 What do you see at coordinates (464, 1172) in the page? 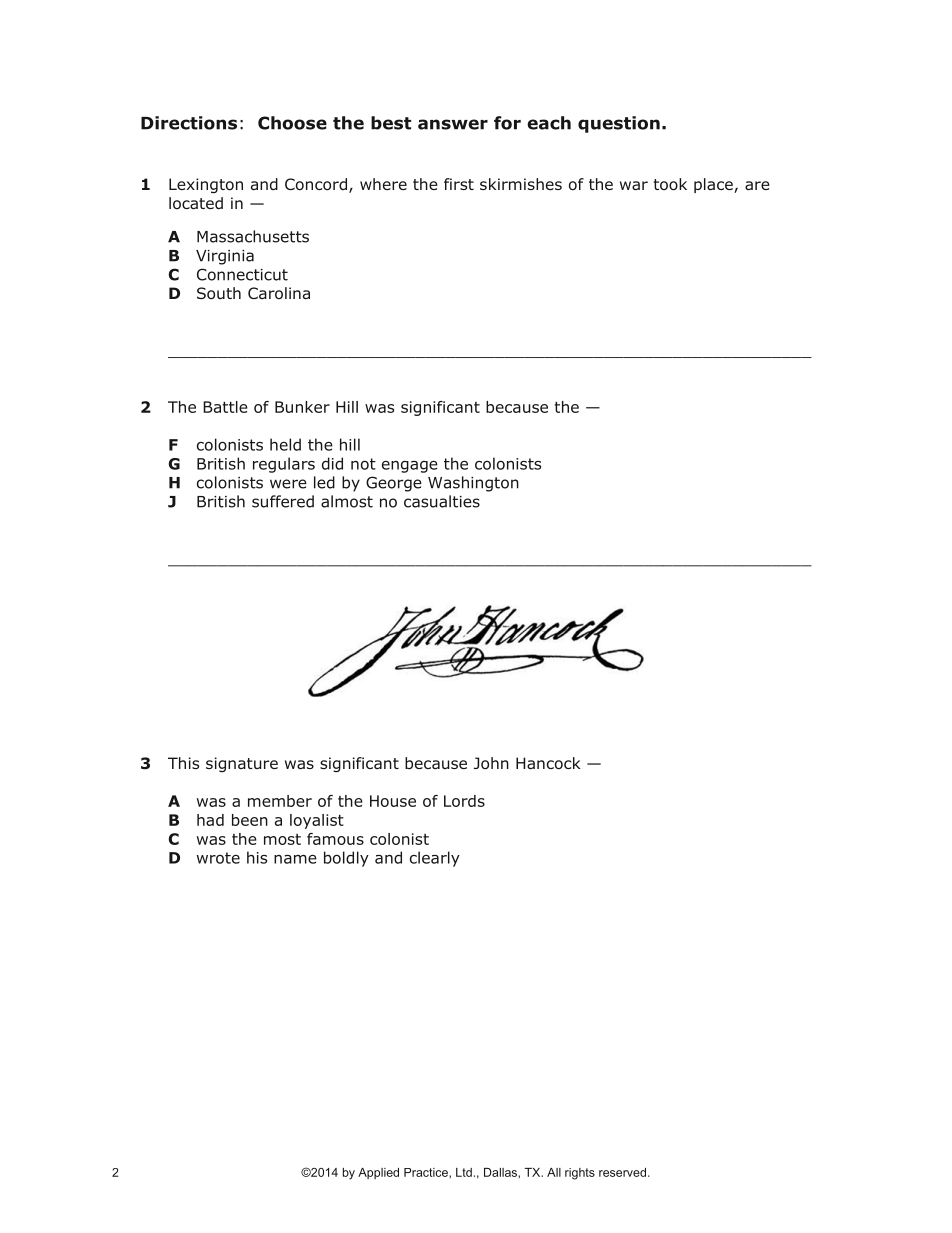
I see `Ltd` at bounding box center [464, 1172].
